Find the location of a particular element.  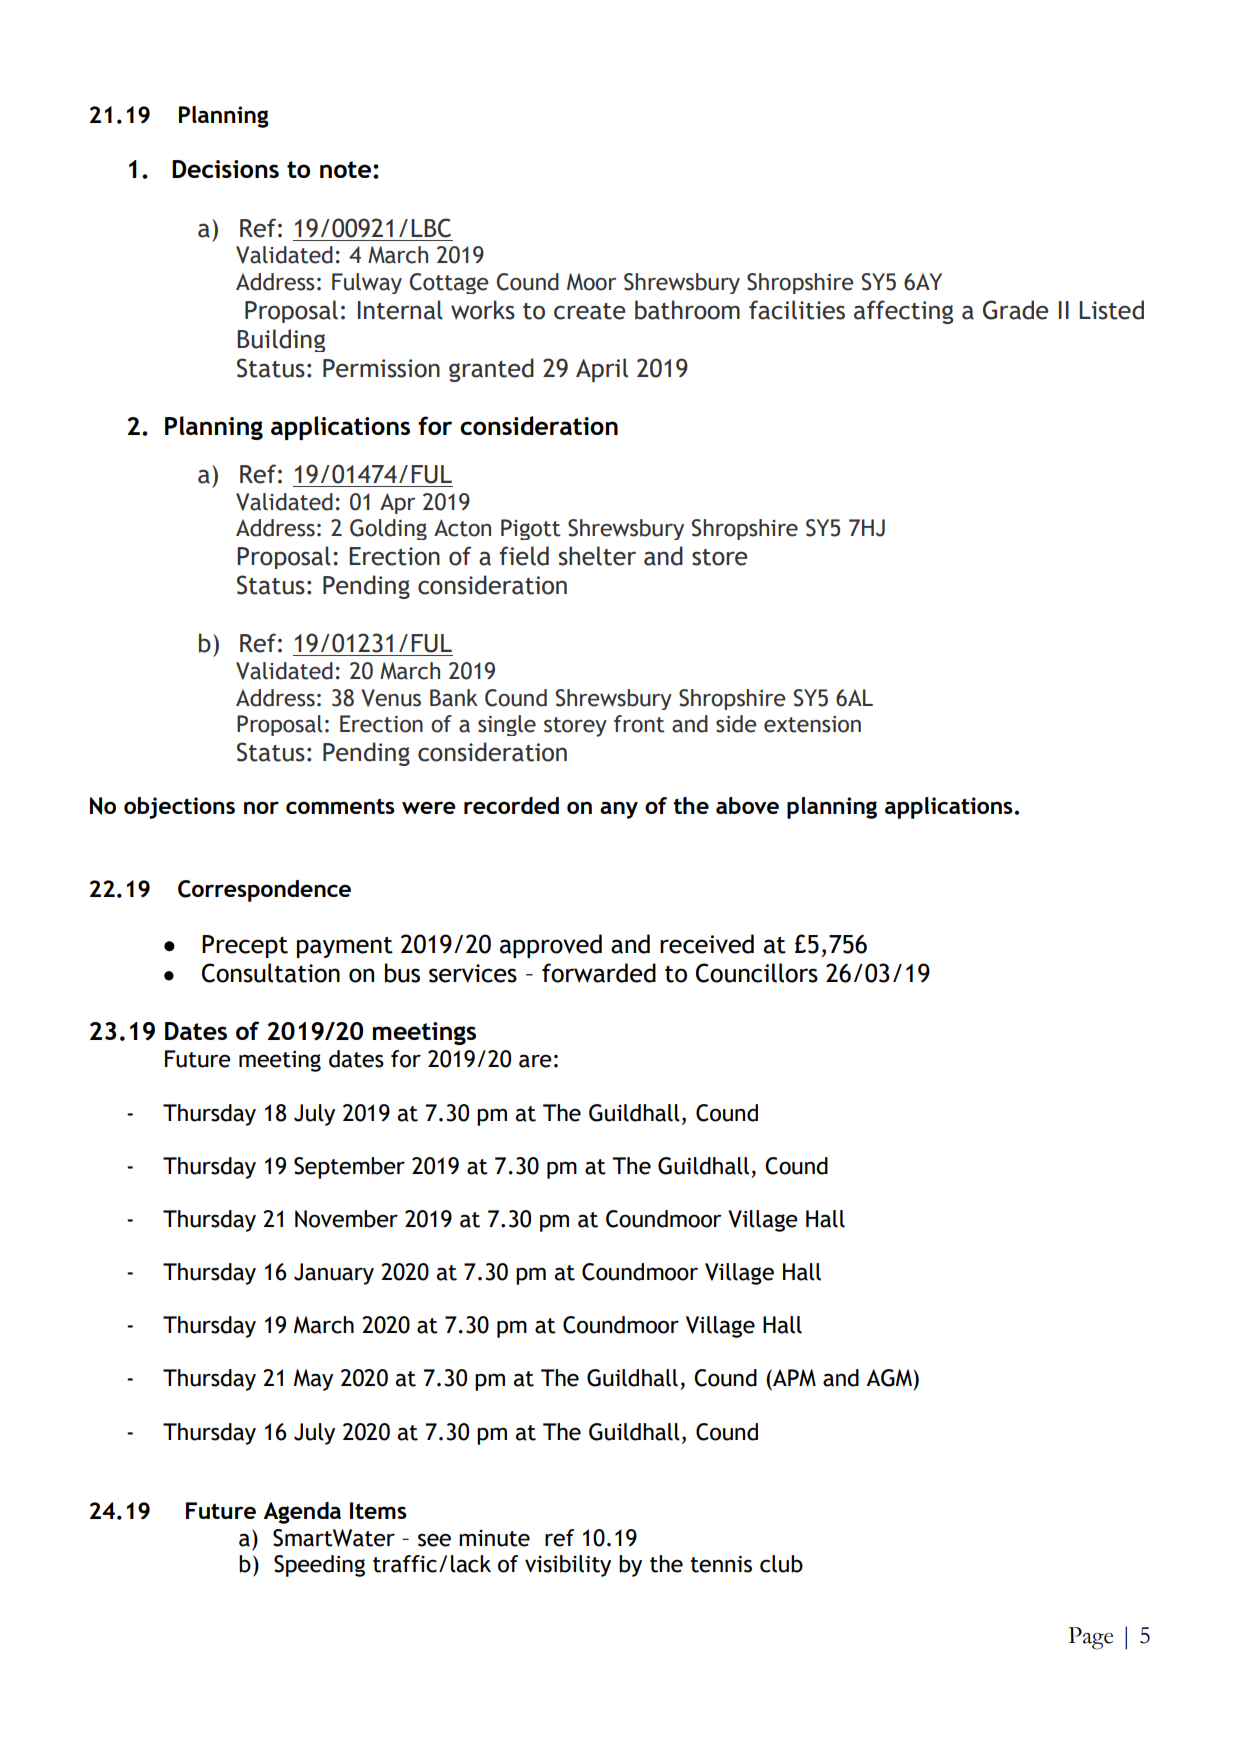

Speeding is located at coordinates (319, 1566).
